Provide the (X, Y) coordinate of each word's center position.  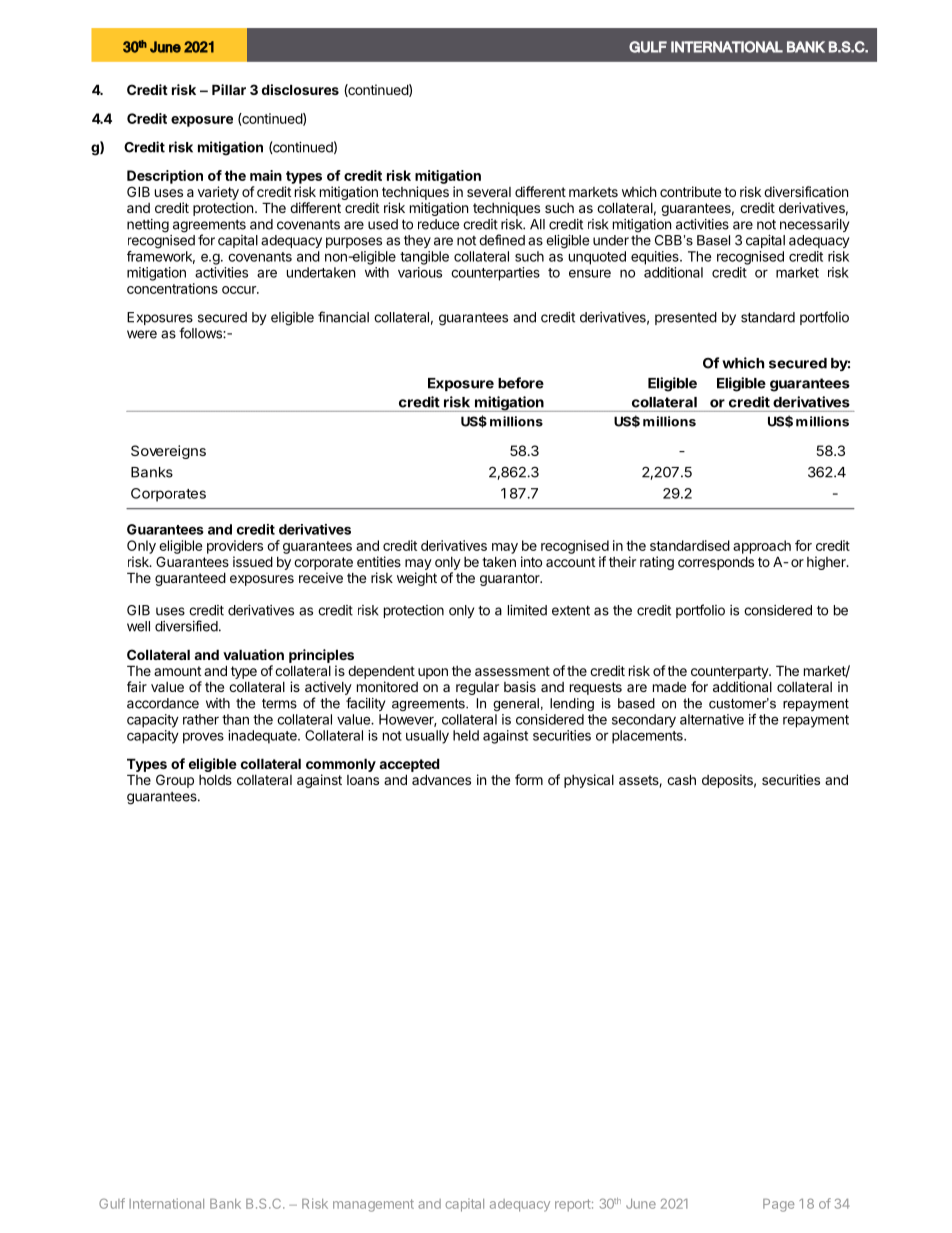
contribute (690, 191)
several (489, 192)
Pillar (229, 89)
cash (681, 779)
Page (778, 1205)
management (373, 1205)
